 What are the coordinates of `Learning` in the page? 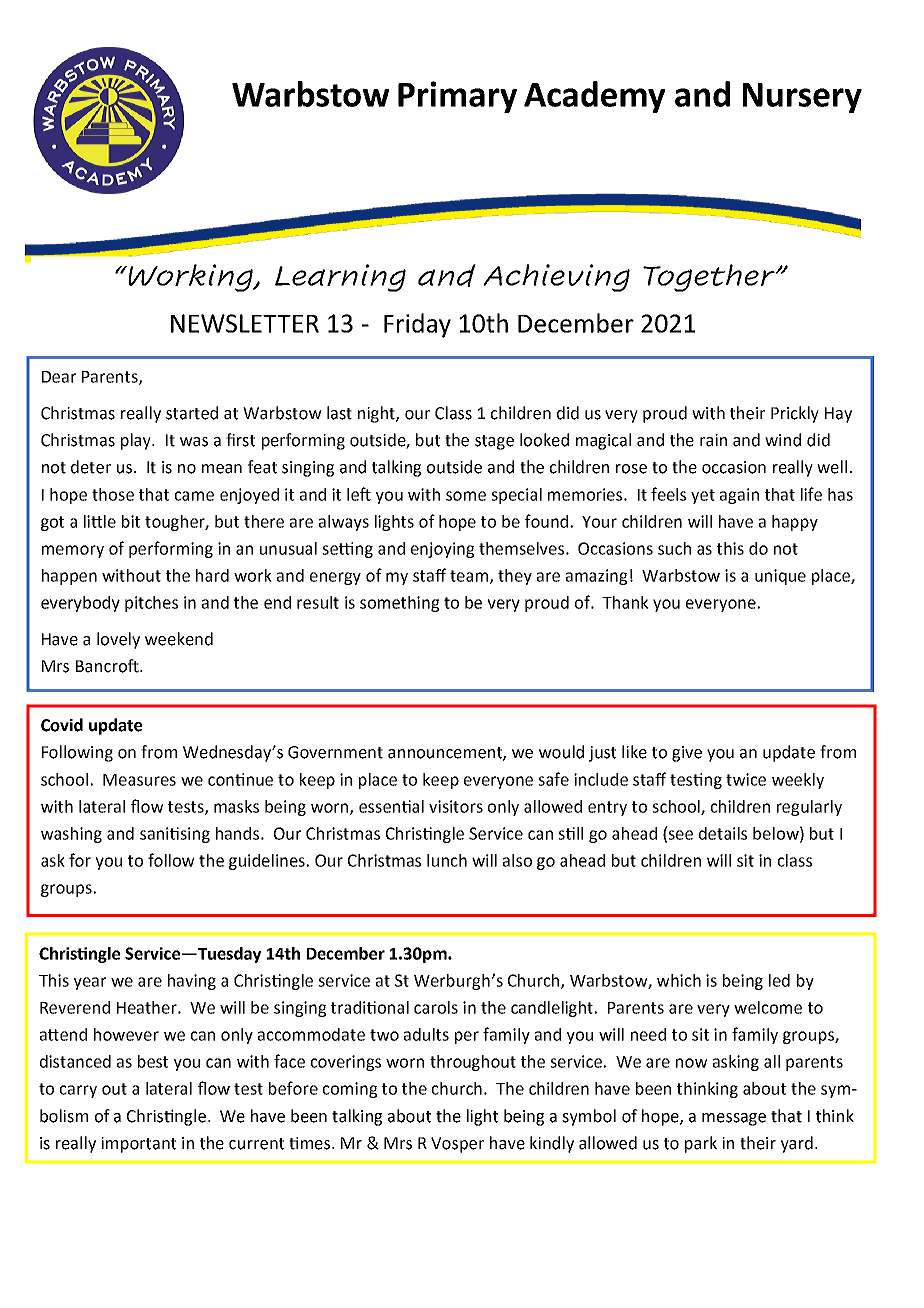 It's located at (340, 278).
